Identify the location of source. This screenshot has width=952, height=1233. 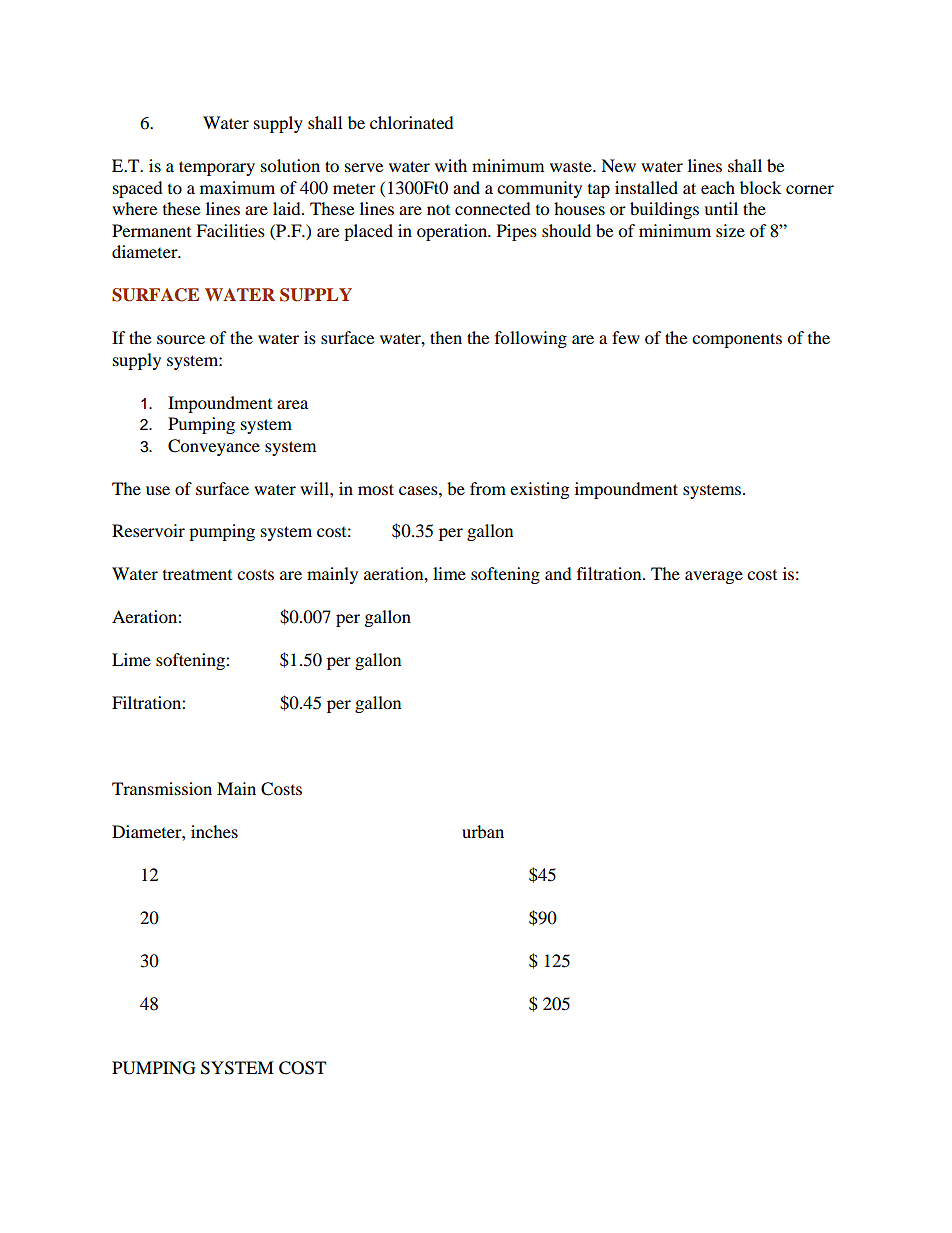
(181, 339).
